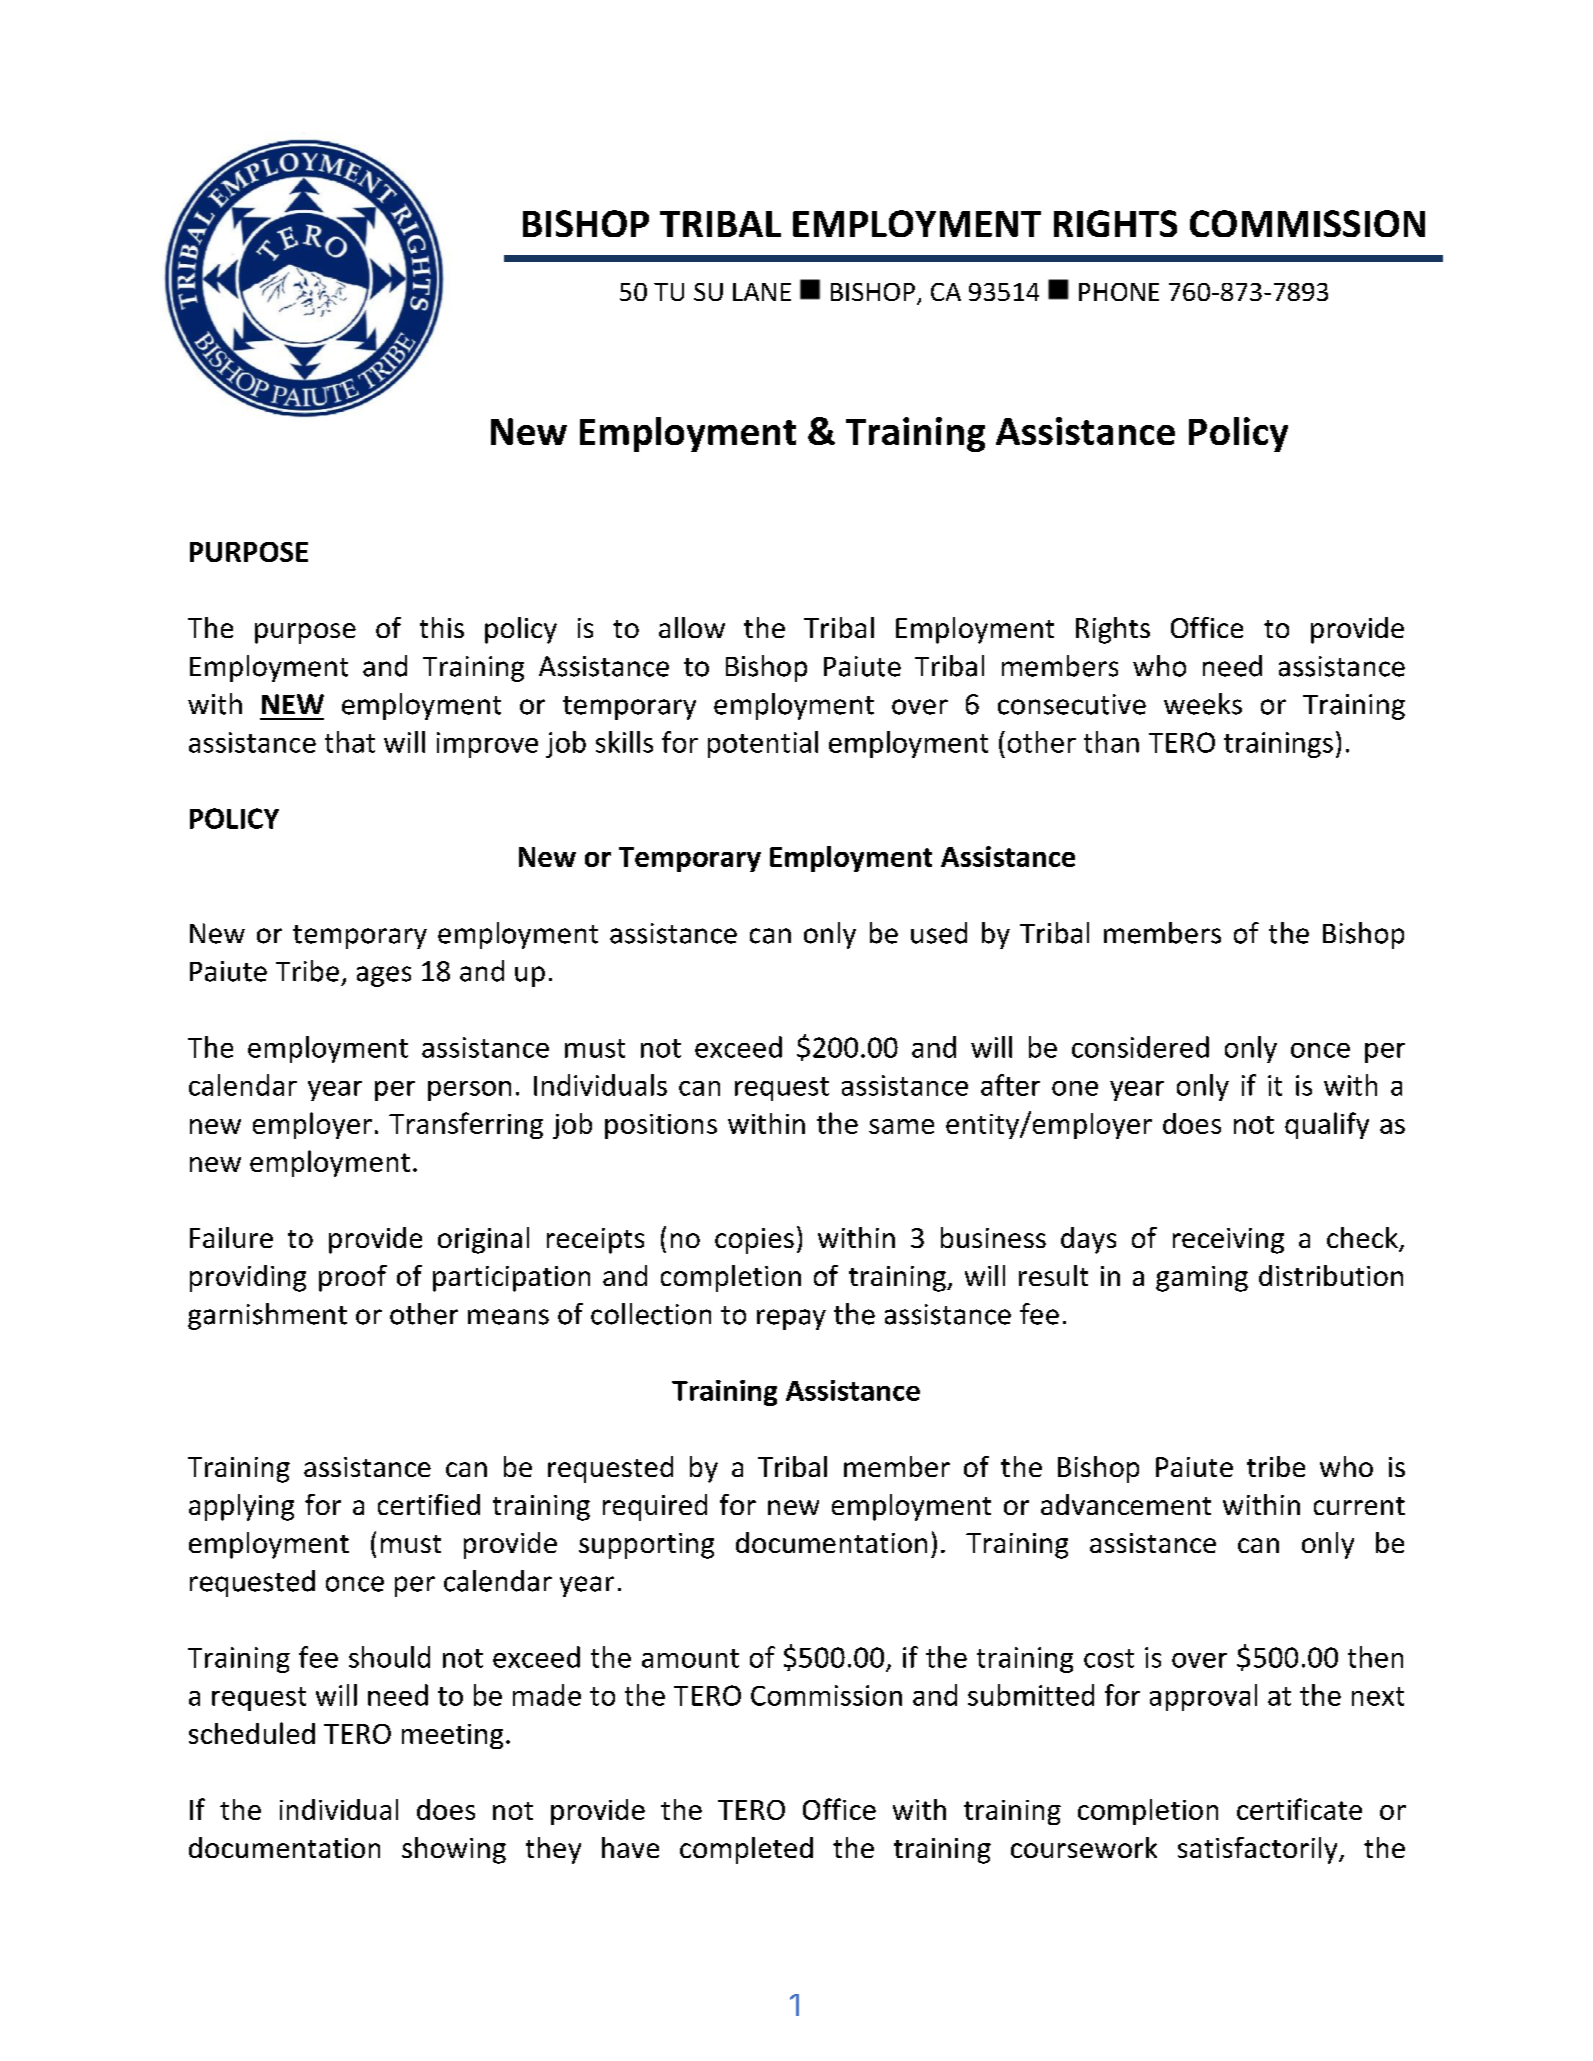 This document has height=2061, width=1593. What do you see at coordinates (454, 1850) in the document?
I see `showing` at bounding box center [454, 1850].
